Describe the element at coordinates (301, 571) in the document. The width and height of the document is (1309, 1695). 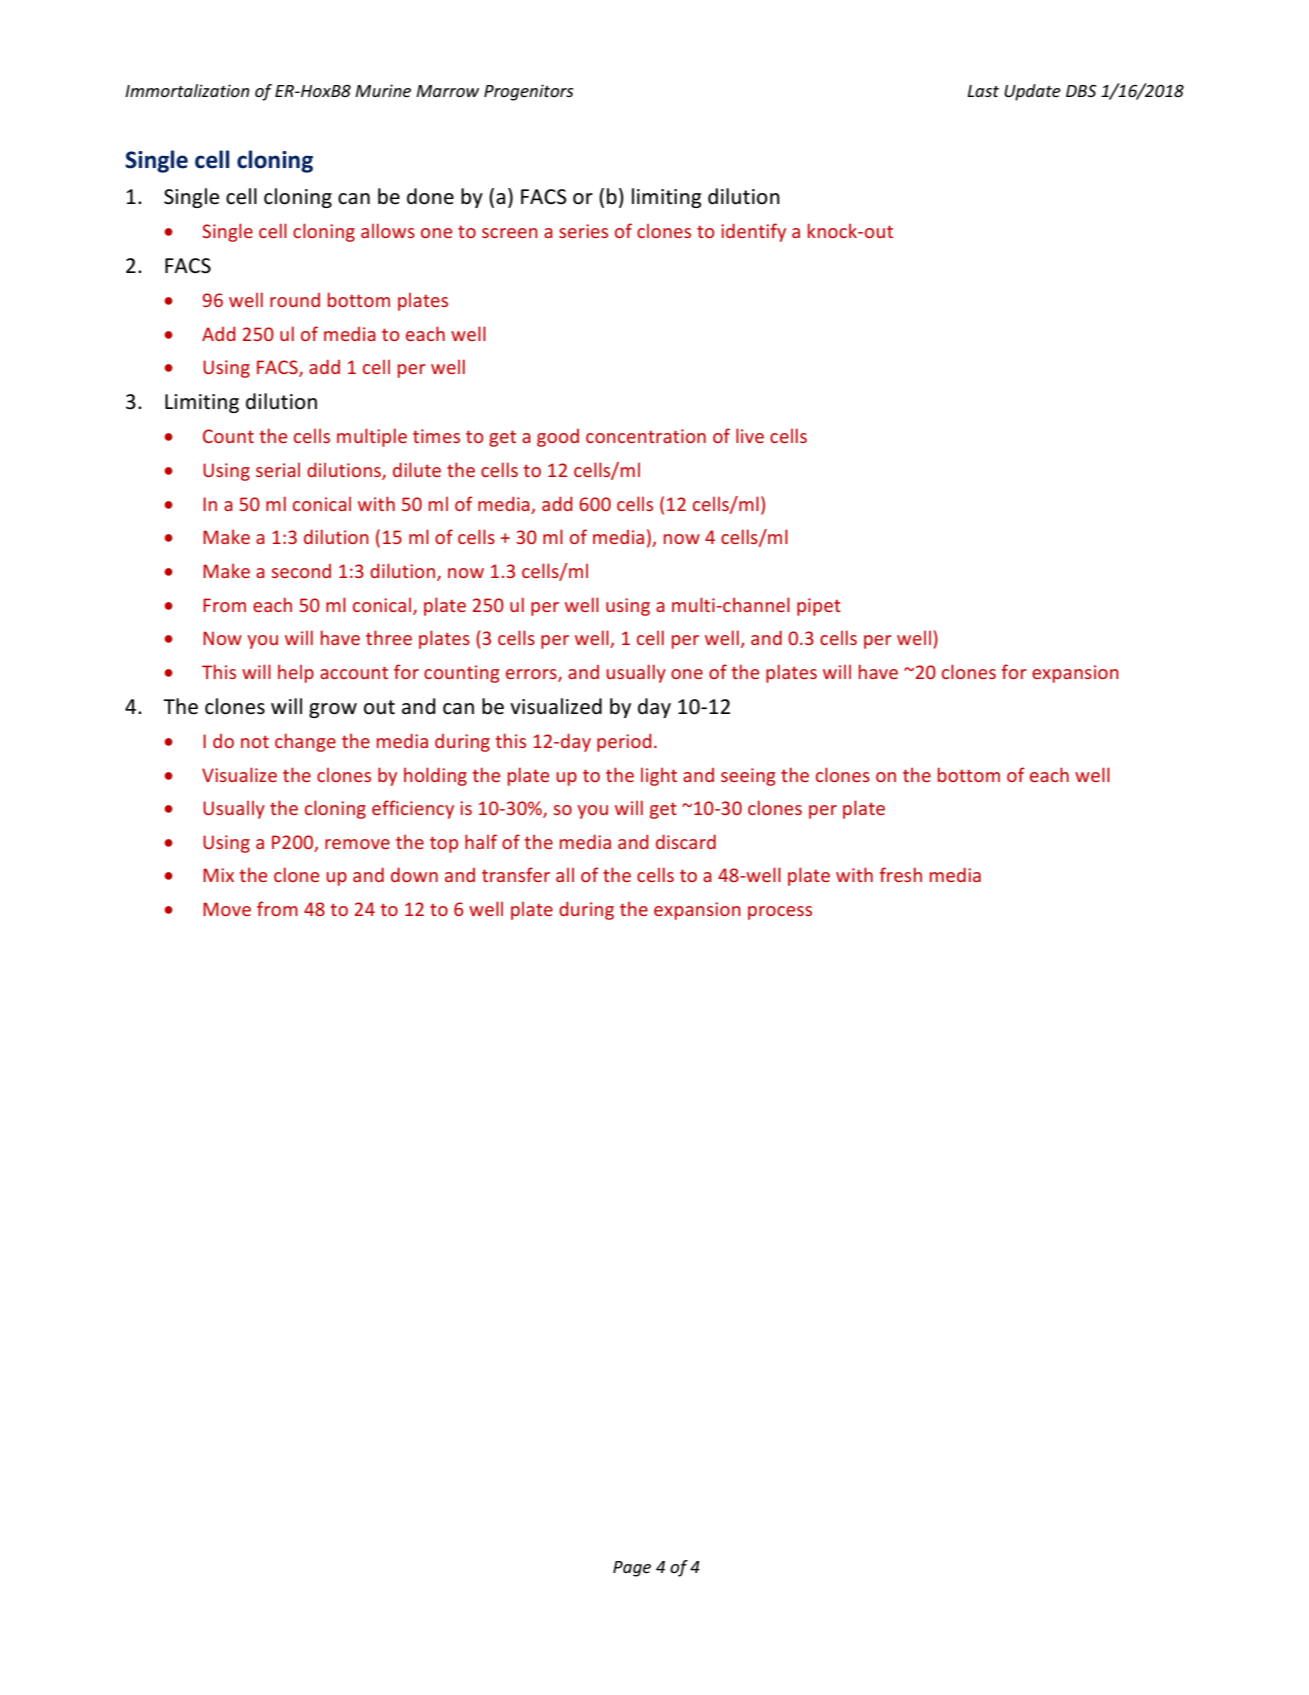
I see `second` at that location.
